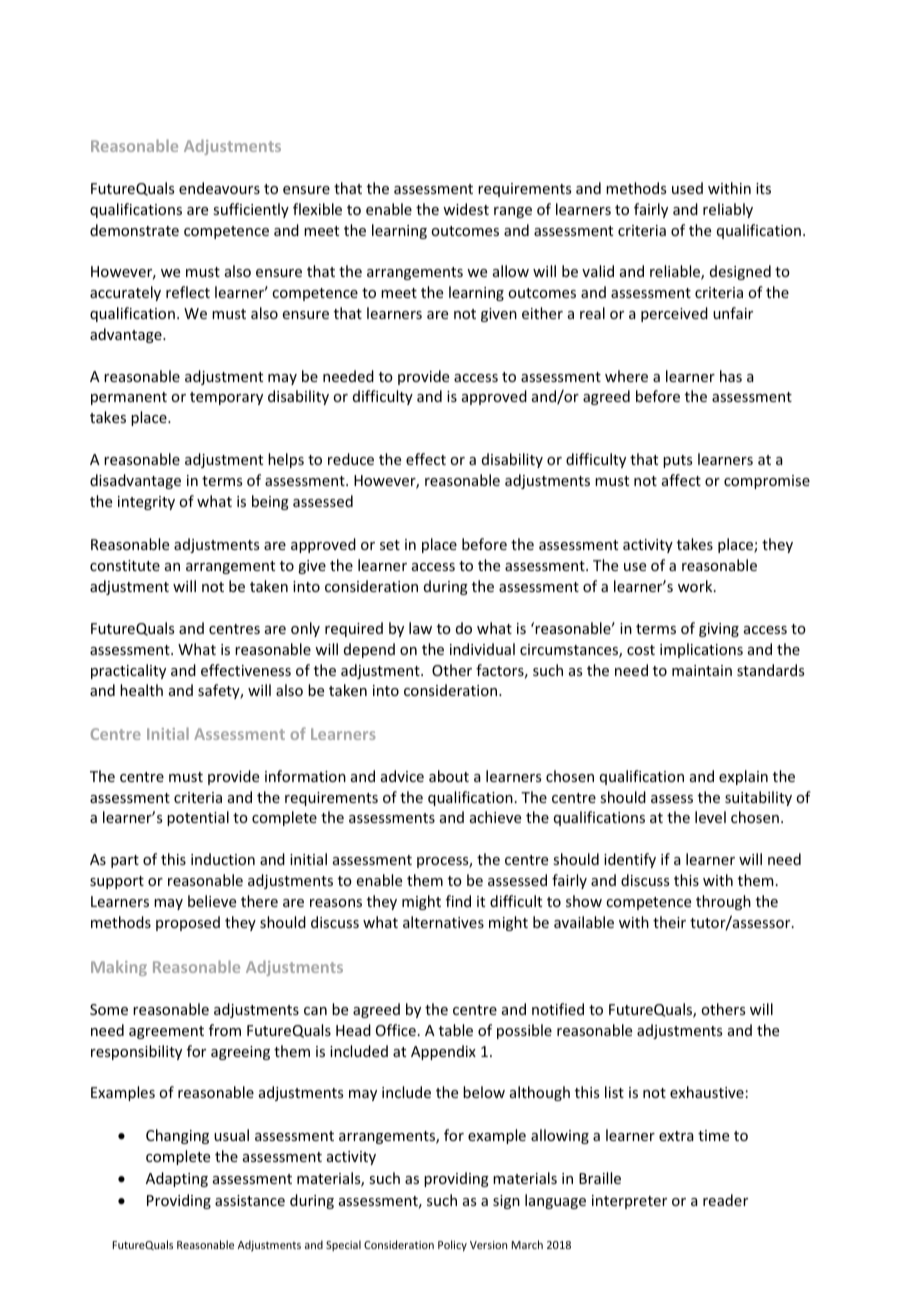 The image size is (924, 1308). Describe the element at coordinates (188, 923) in the document. I see `proposed` at that location.
